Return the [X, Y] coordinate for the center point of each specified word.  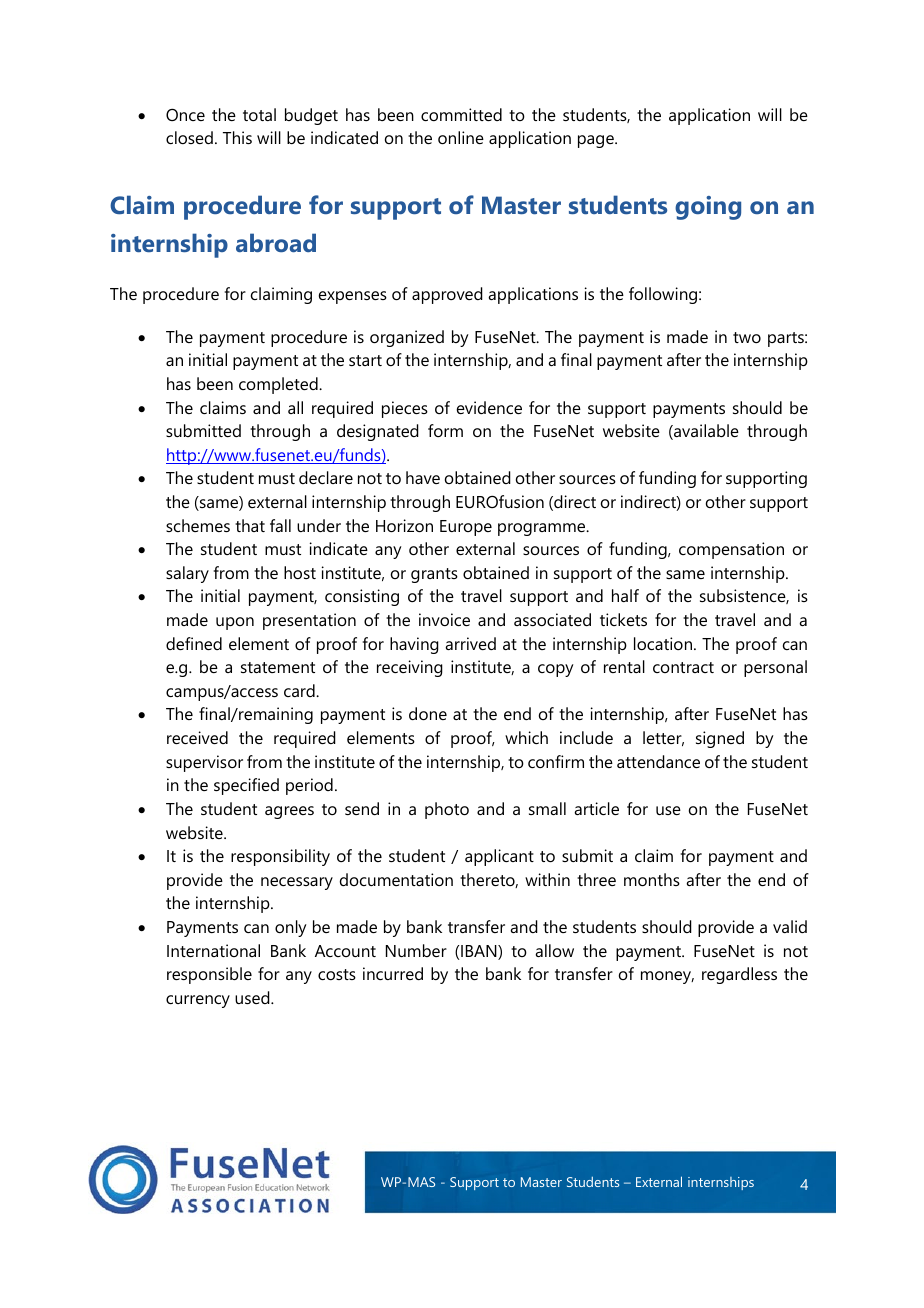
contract [683, 667]
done [428, 713]
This [237, 137]
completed [279, 385]
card [300, 690]
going [708, 208]
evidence [489, 407]
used [253, 997]
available [705, 432]
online [461, 137]
